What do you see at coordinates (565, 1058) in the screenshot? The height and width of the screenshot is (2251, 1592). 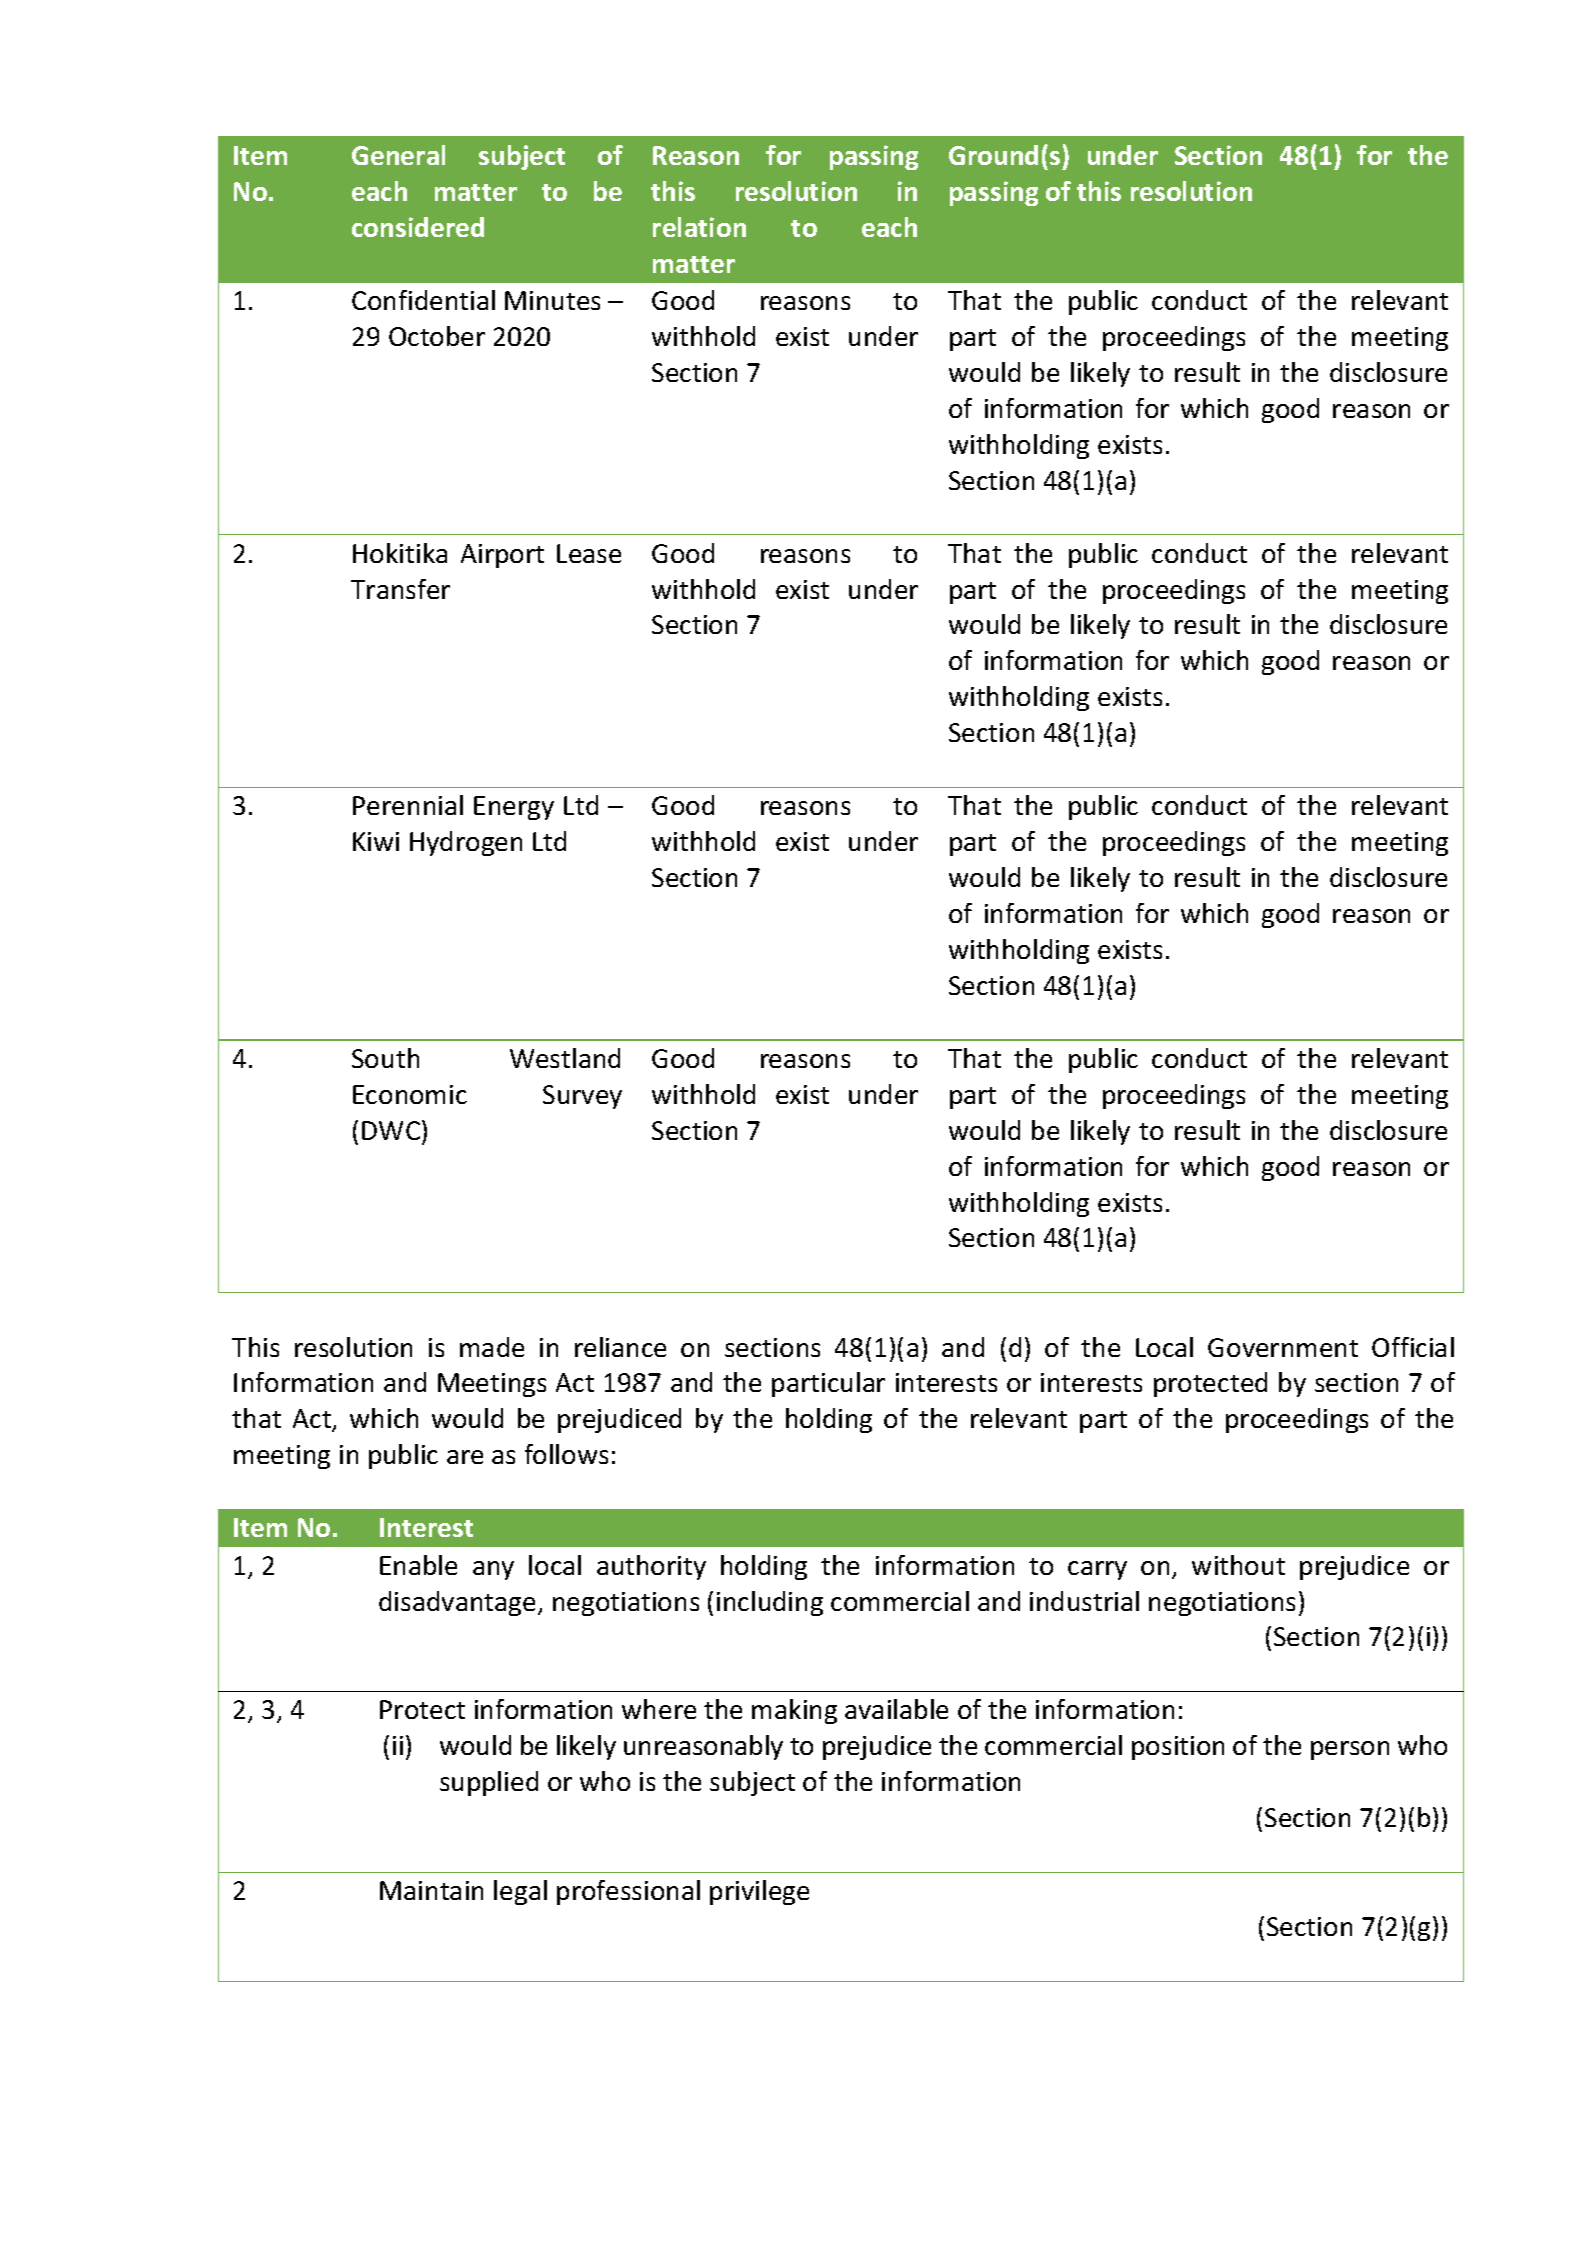 I see `Westland` at bounding box center [565, 1058].
